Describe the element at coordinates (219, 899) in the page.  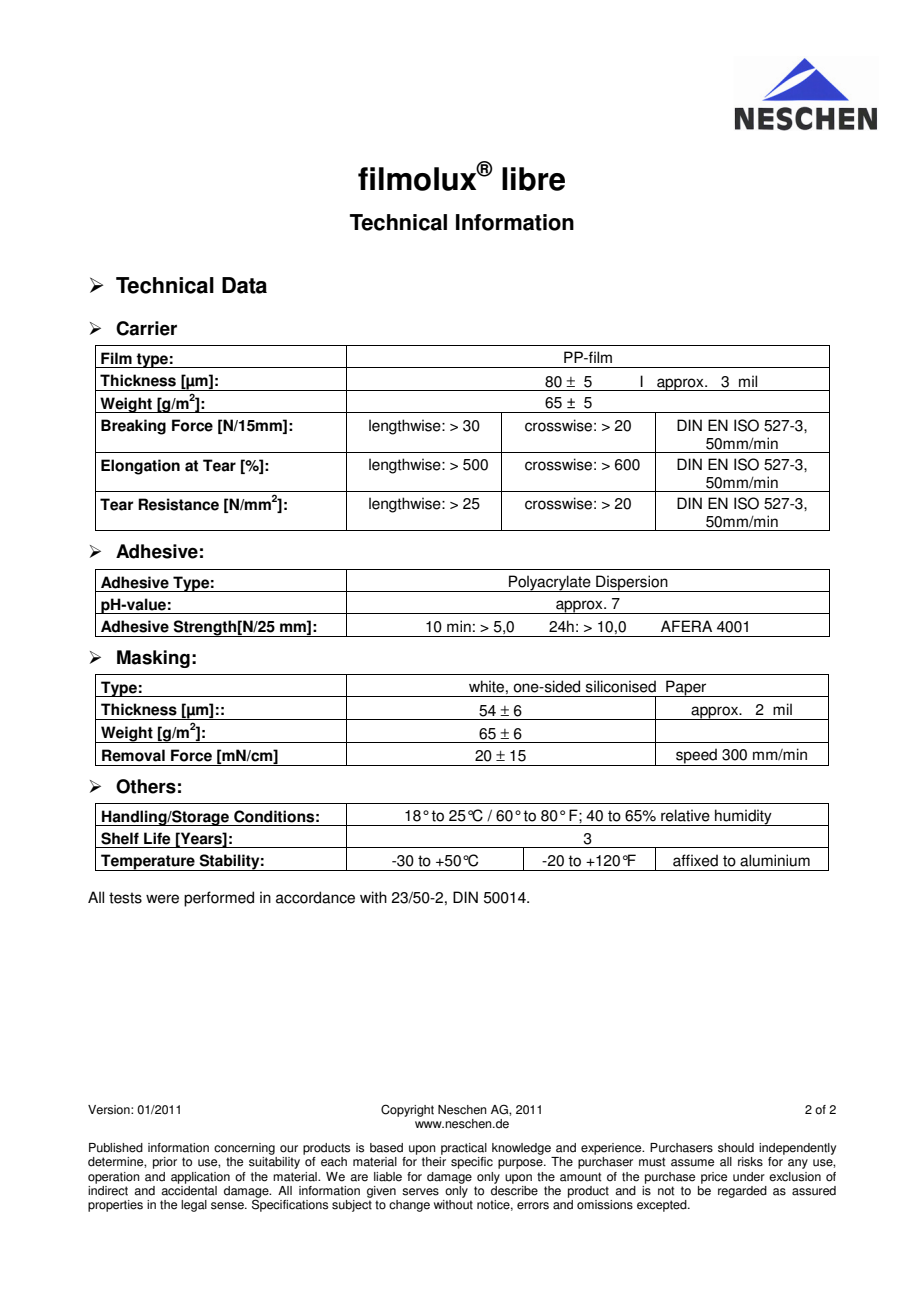
I see `performed` at that location.
